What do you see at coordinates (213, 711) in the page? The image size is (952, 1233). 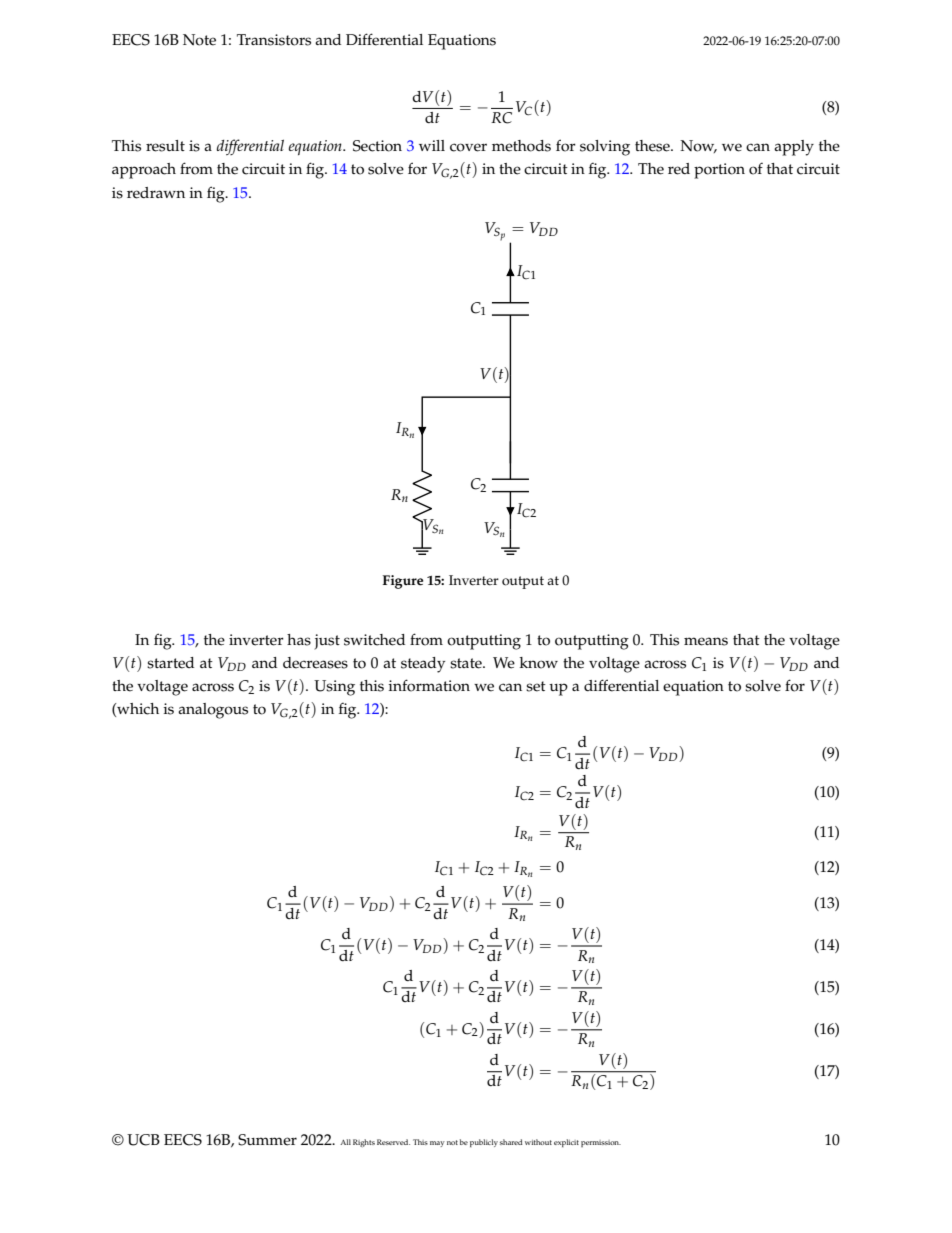 I see `analogous` at bounding box center [213, 711].
